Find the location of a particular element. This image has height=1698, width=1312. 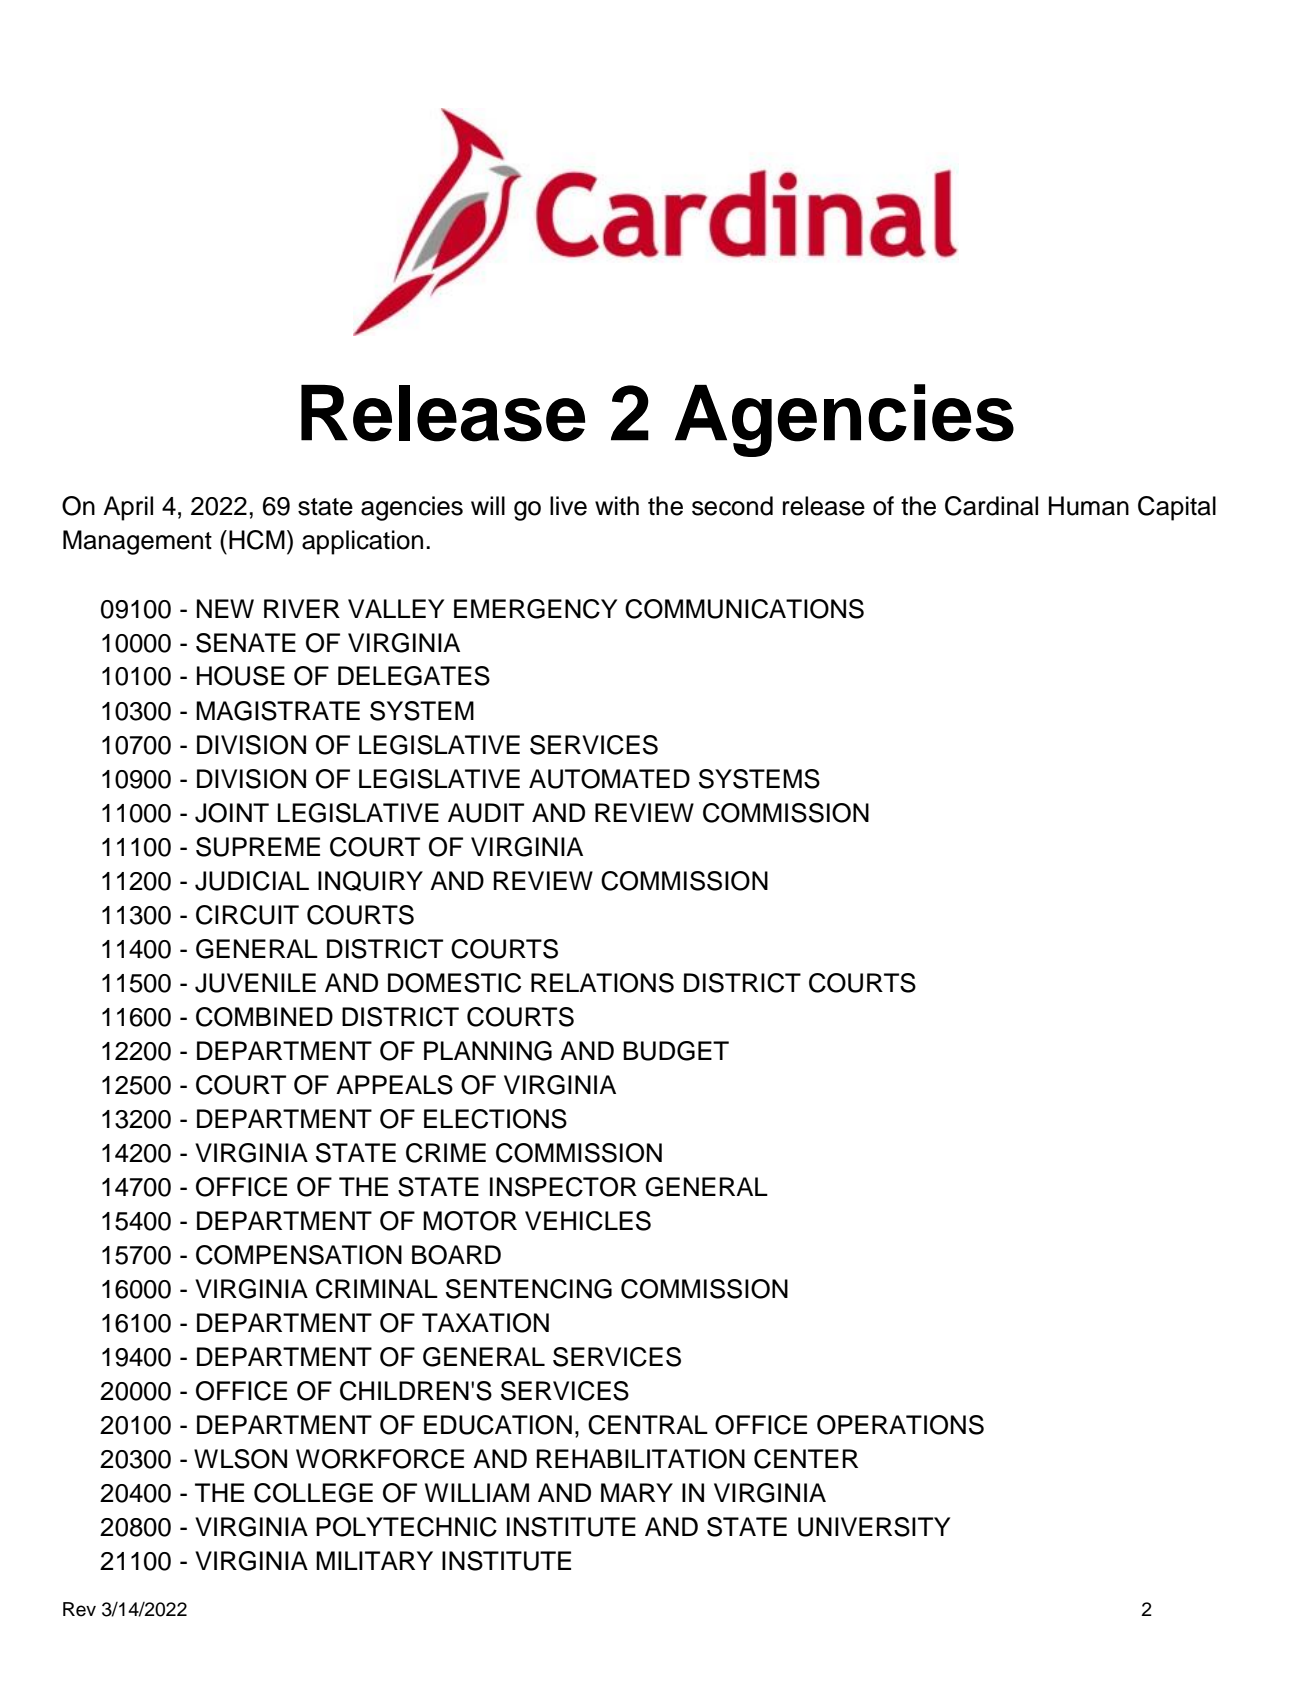

OPERATIONS is located at coordinates (900, 1425).
